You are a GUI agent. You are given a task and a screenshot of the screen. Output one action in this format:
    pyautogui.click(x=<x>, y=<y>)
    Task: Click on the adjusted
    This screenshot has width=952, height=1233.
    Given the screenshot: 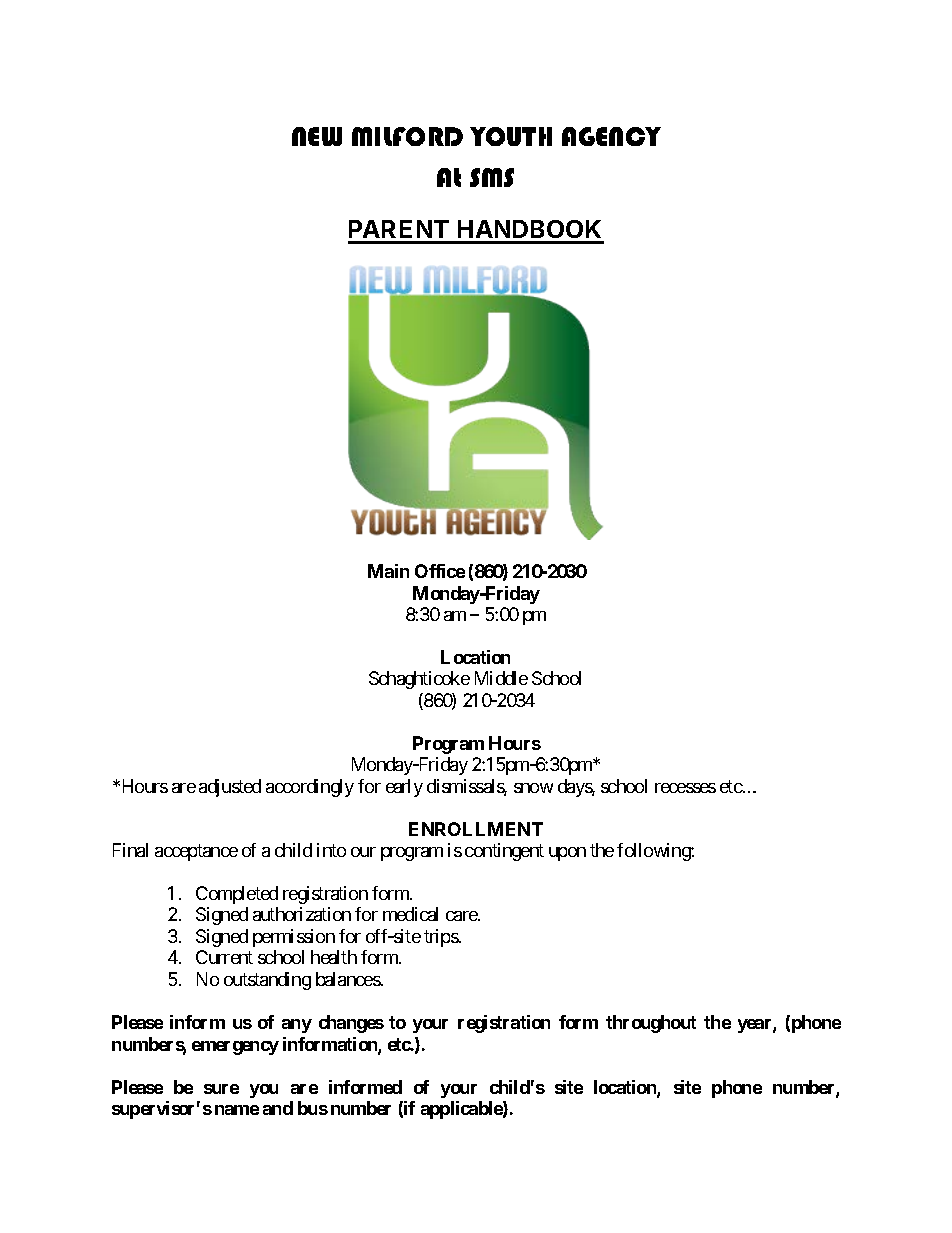 What is the action you would take?
    pyautogui.click(x=230, y=788)
